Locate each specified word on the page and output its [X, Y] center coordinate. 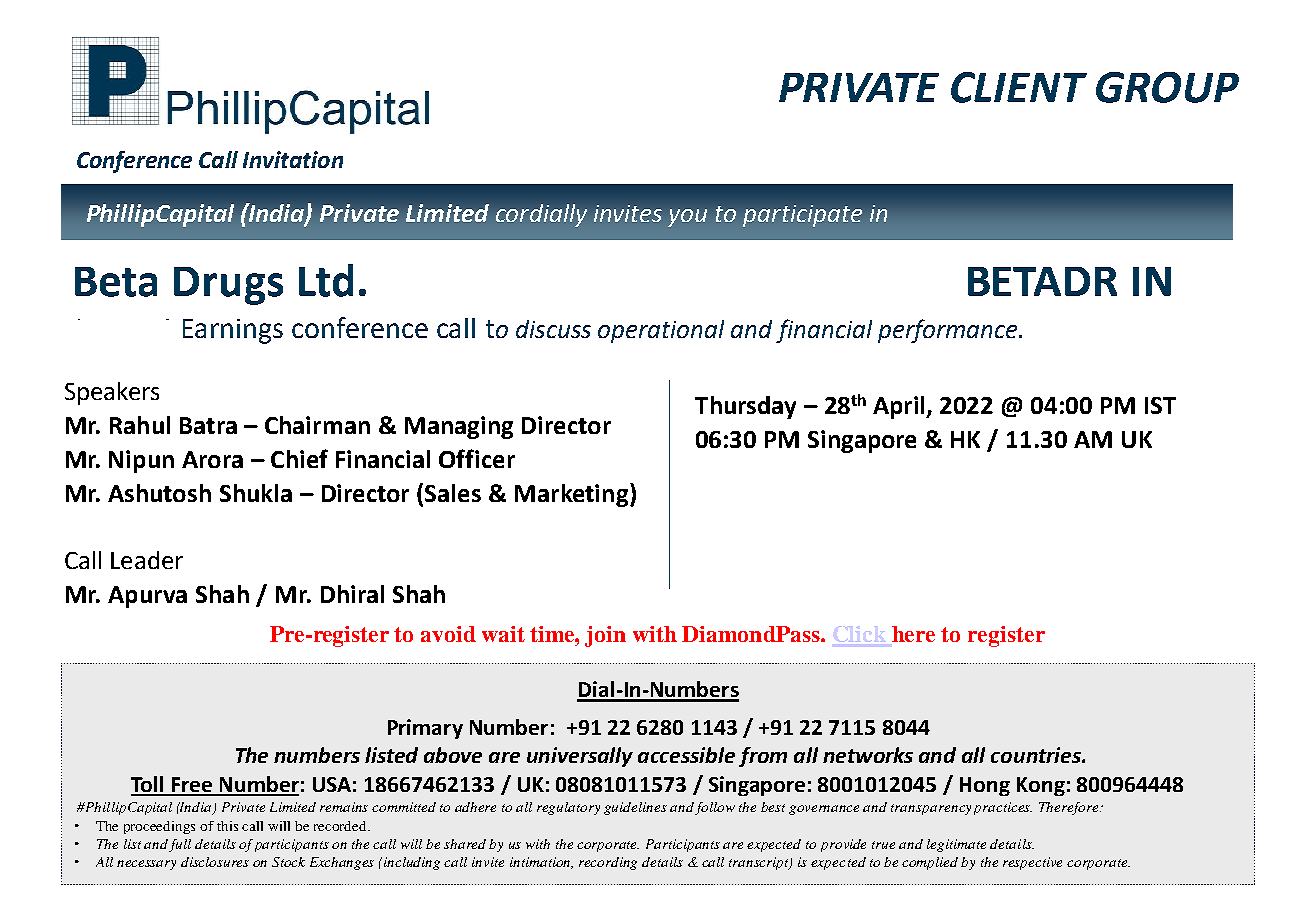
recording [608, 863]
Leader [147, 560]
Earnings [233, 331]
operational [661, 331]
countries [1037, 755]
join [605, 636]
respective [1032, 863]
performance [947, 331]
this [227, 826]
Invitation [293, 159]
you [687, 218]
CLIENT [1019, 87]
